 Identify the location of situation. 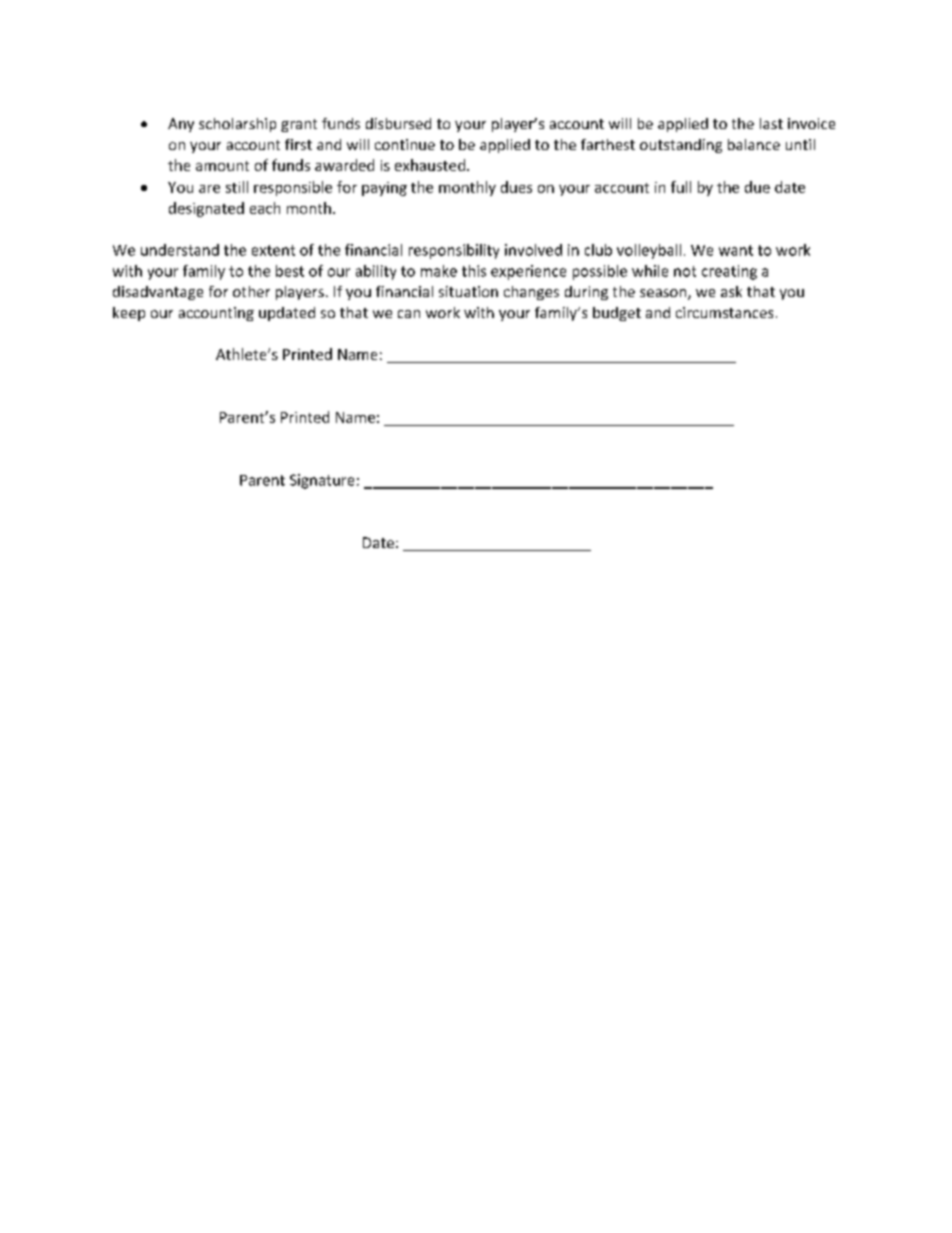
(468, 291).
